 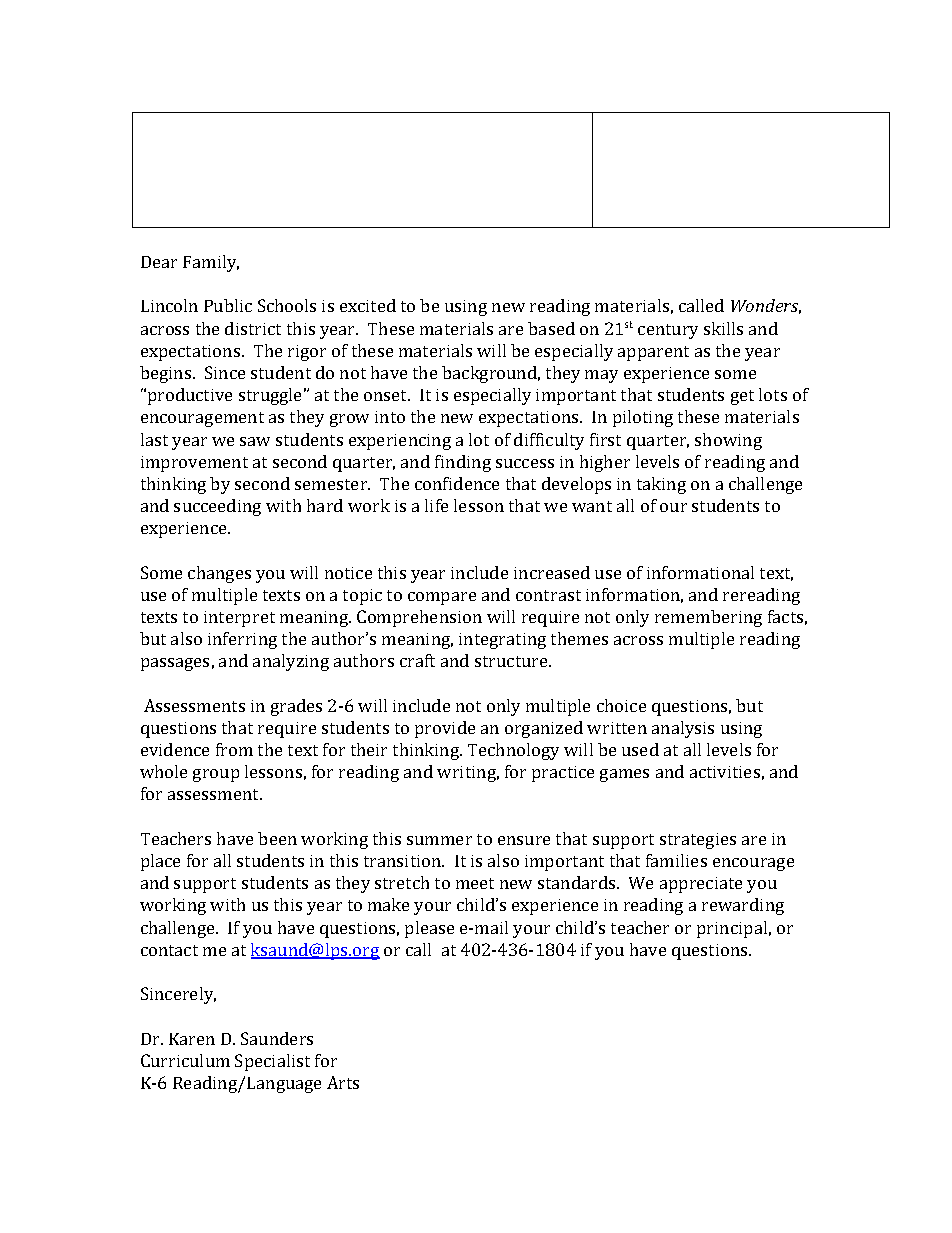 I want to click on been, so click(x=277, y=838).
